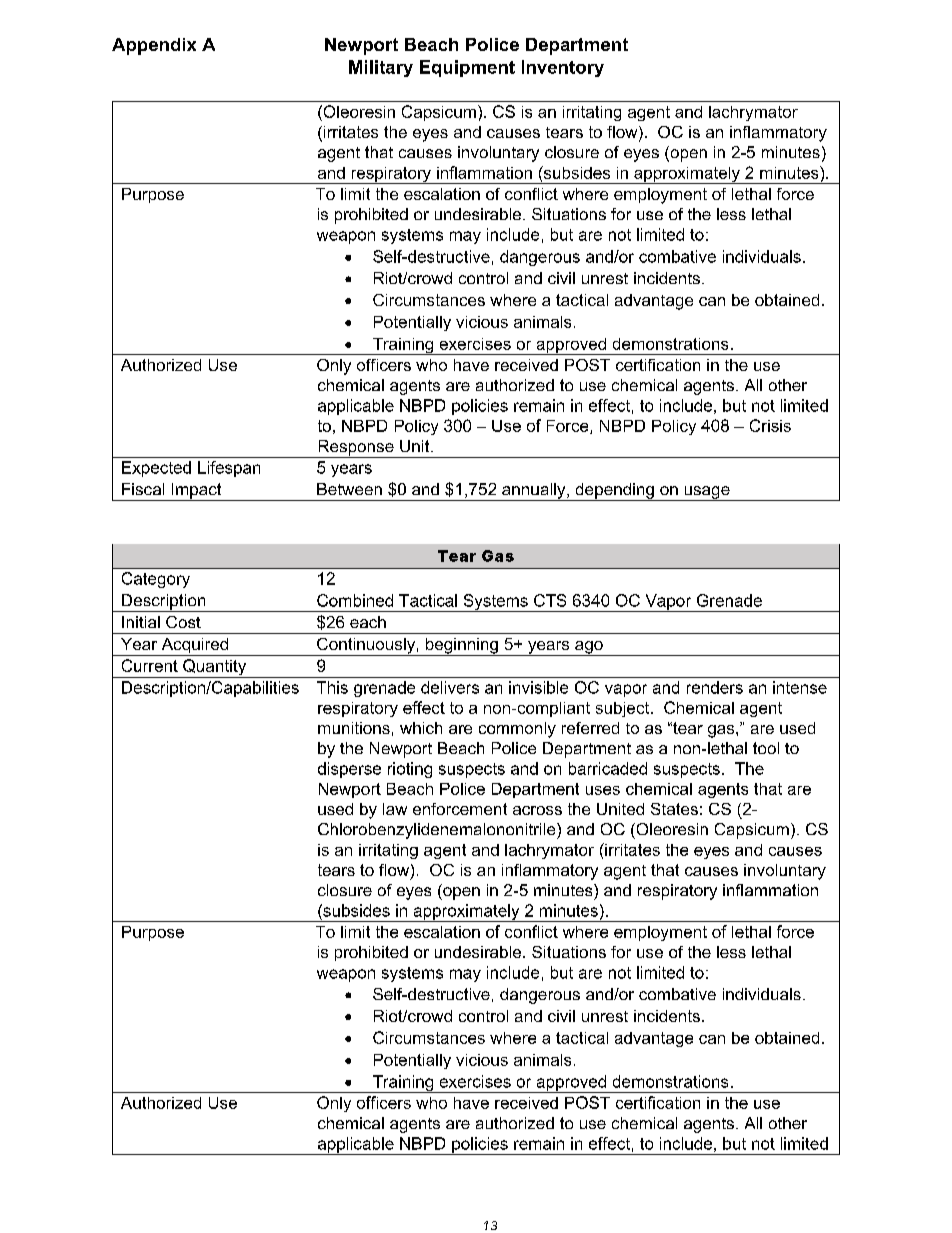 This screenshot has width=952, height=1233. What do you see at coordinates (156, 580) in the screenshot?
I see `Category` at bounding box center [156, 580].
